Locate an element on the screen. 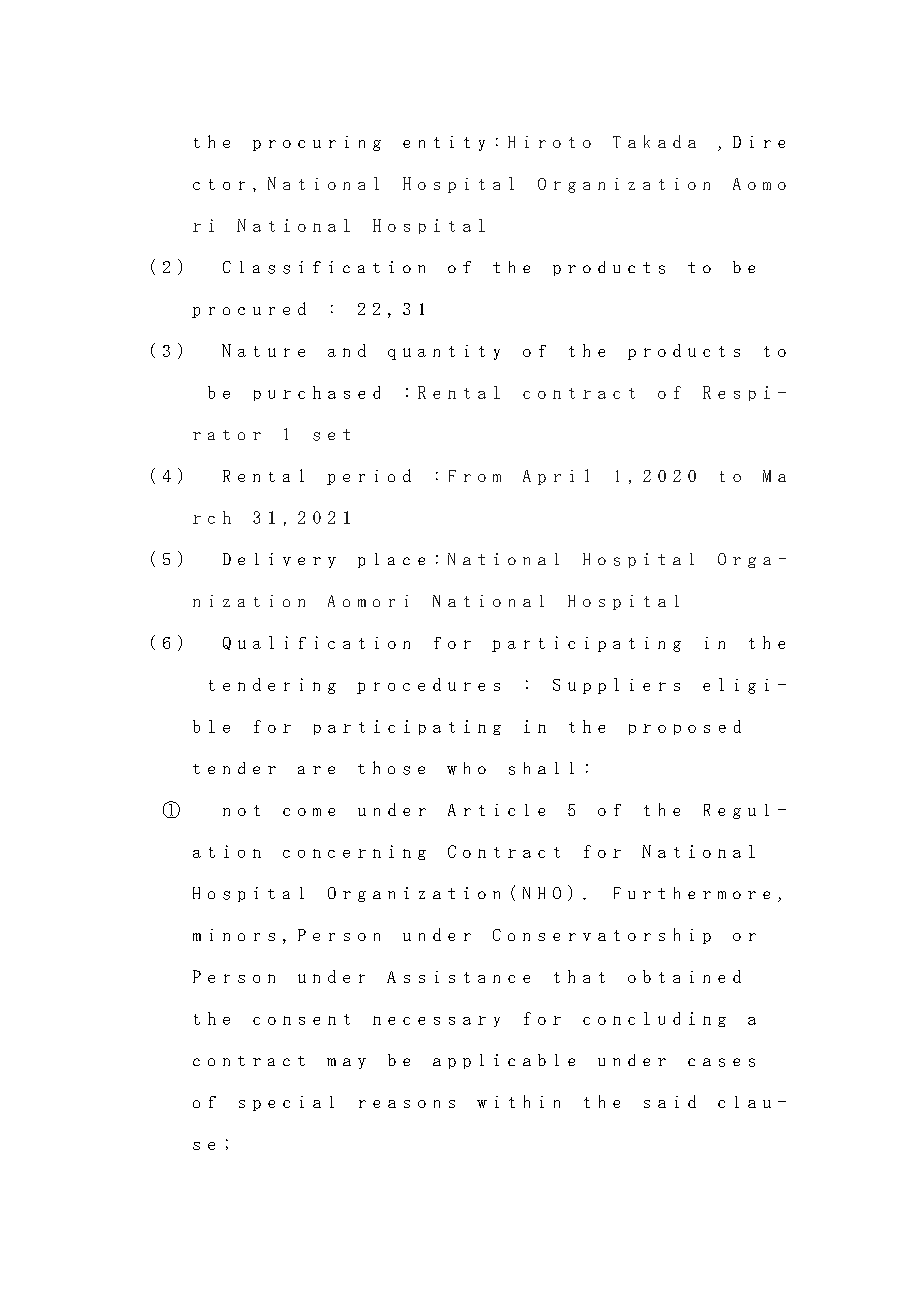 The width and height of the screenshot is (924, 1308). Suppliers is located at coordinates (616, 686).
